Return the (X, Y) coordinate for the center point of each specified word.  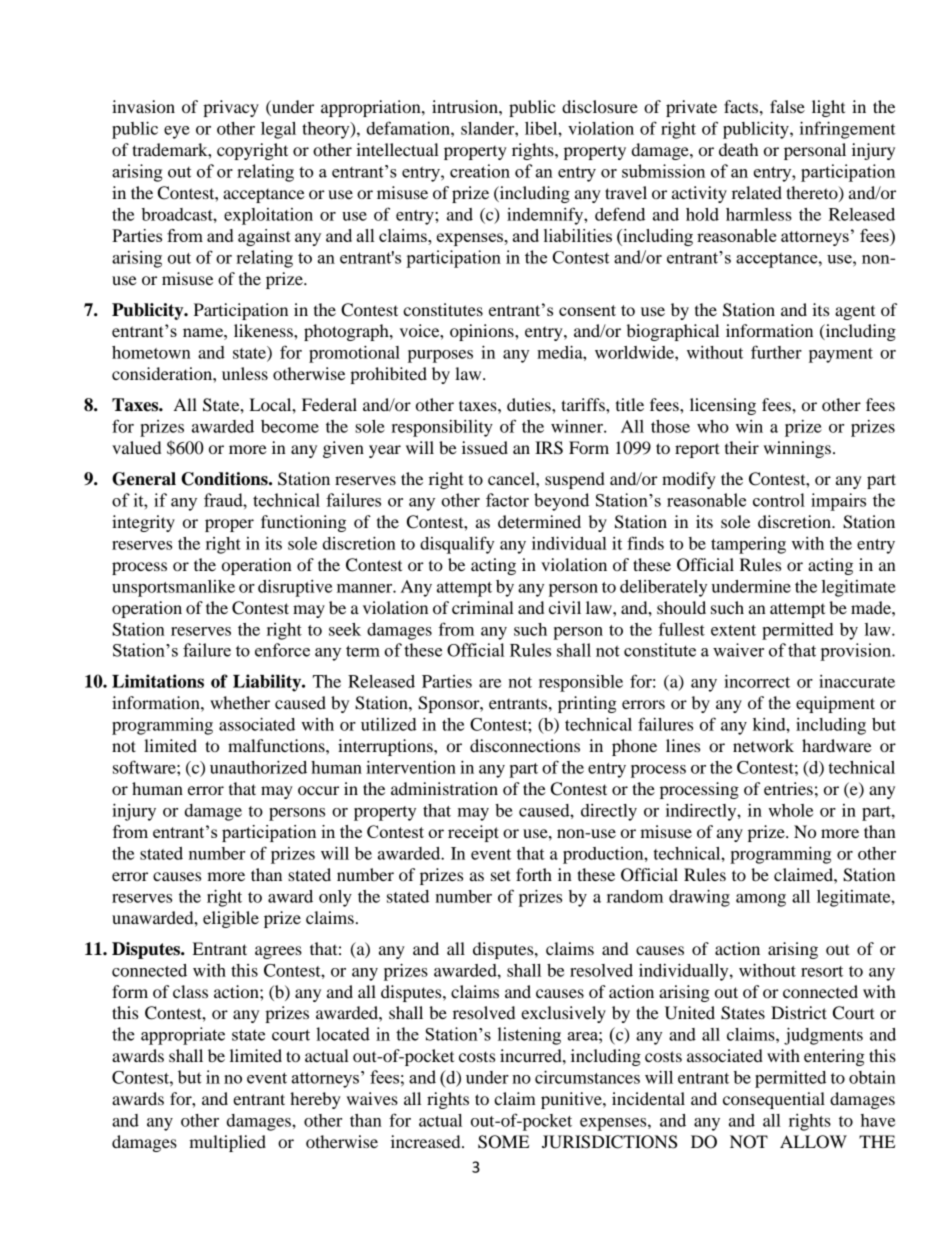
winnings (797, 449)
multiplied (227, 1143)
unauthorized (258, 767)
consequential (774, 1100)
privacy (231, 108)
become (290, 426)
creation (480, 171)
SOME (503, 1142)
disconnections (525, 745)
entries (788, 788)
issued (485, 447)
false (787, 106)
